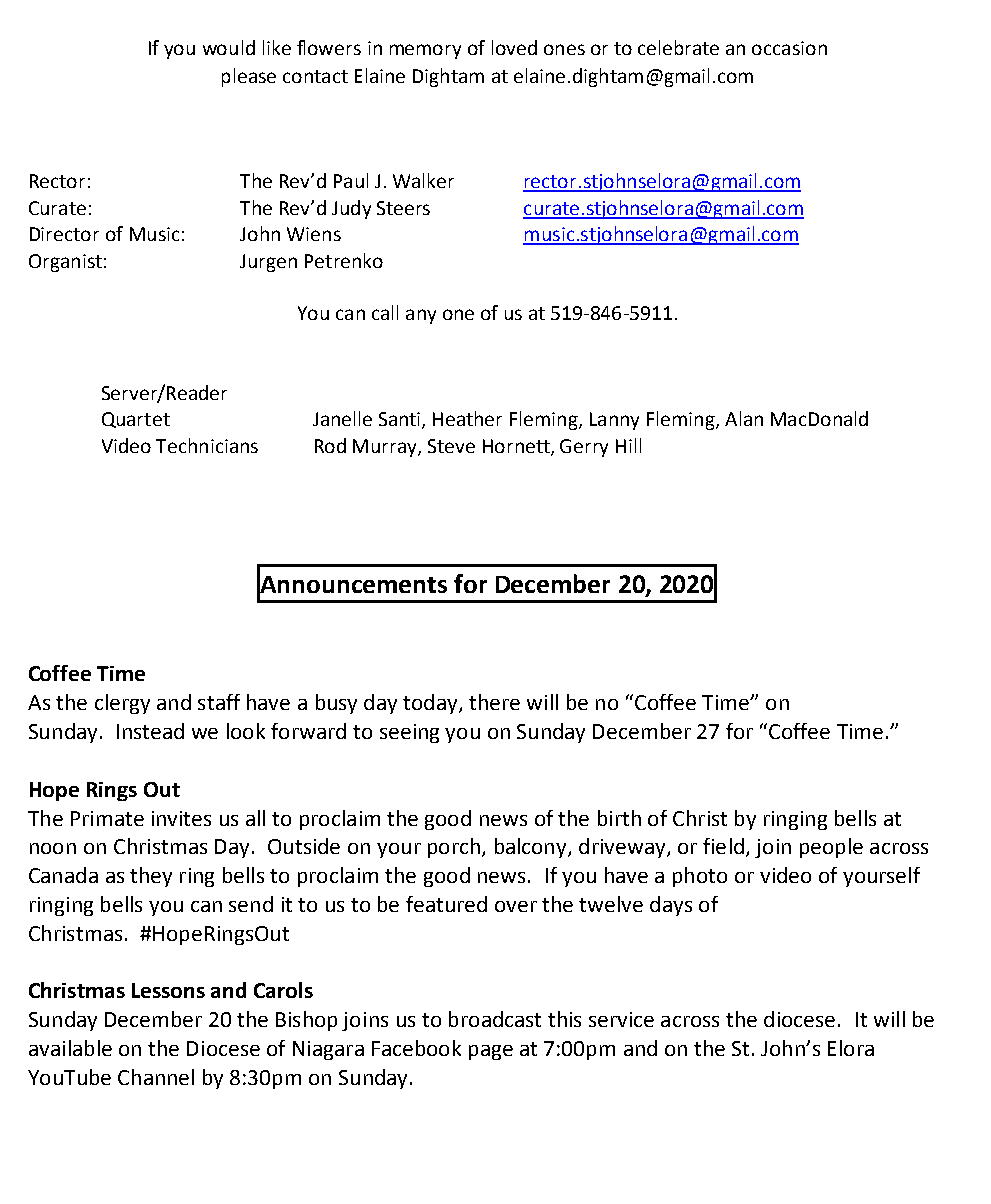 The height and width of the screenshot is (1204, 991). What do you see at coordinates (425, 51) in the screenshot?
I see `memory` at bounding box center [425, 51].
